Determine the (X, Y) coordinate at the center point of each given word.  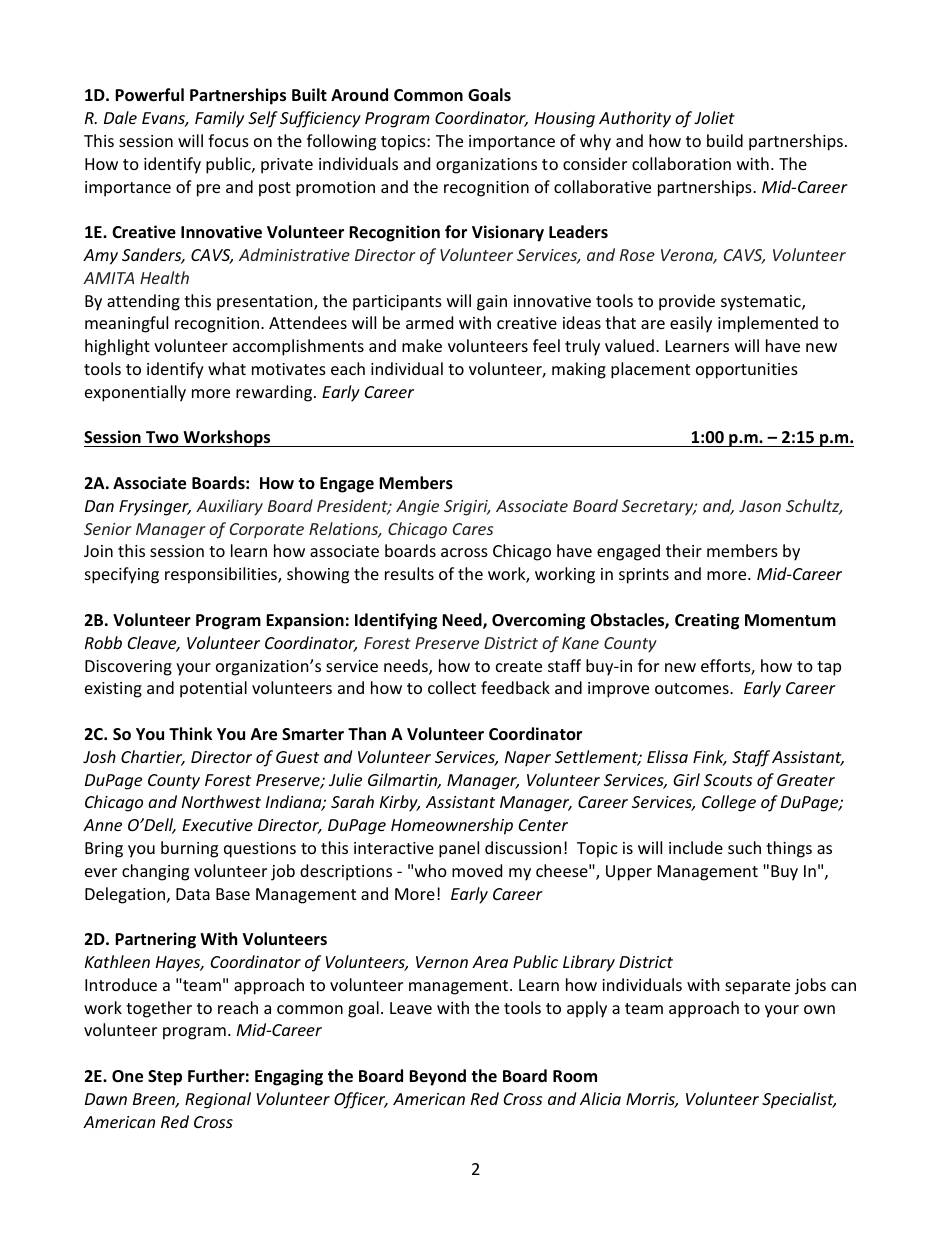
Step (165, 1078)
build (725, 140)
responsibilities (222, 575)
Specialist (799, 1100)
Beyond (437, 1077)
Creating (707, 621)
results (409, 573)
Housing (565, 120)
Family (219, 119)
